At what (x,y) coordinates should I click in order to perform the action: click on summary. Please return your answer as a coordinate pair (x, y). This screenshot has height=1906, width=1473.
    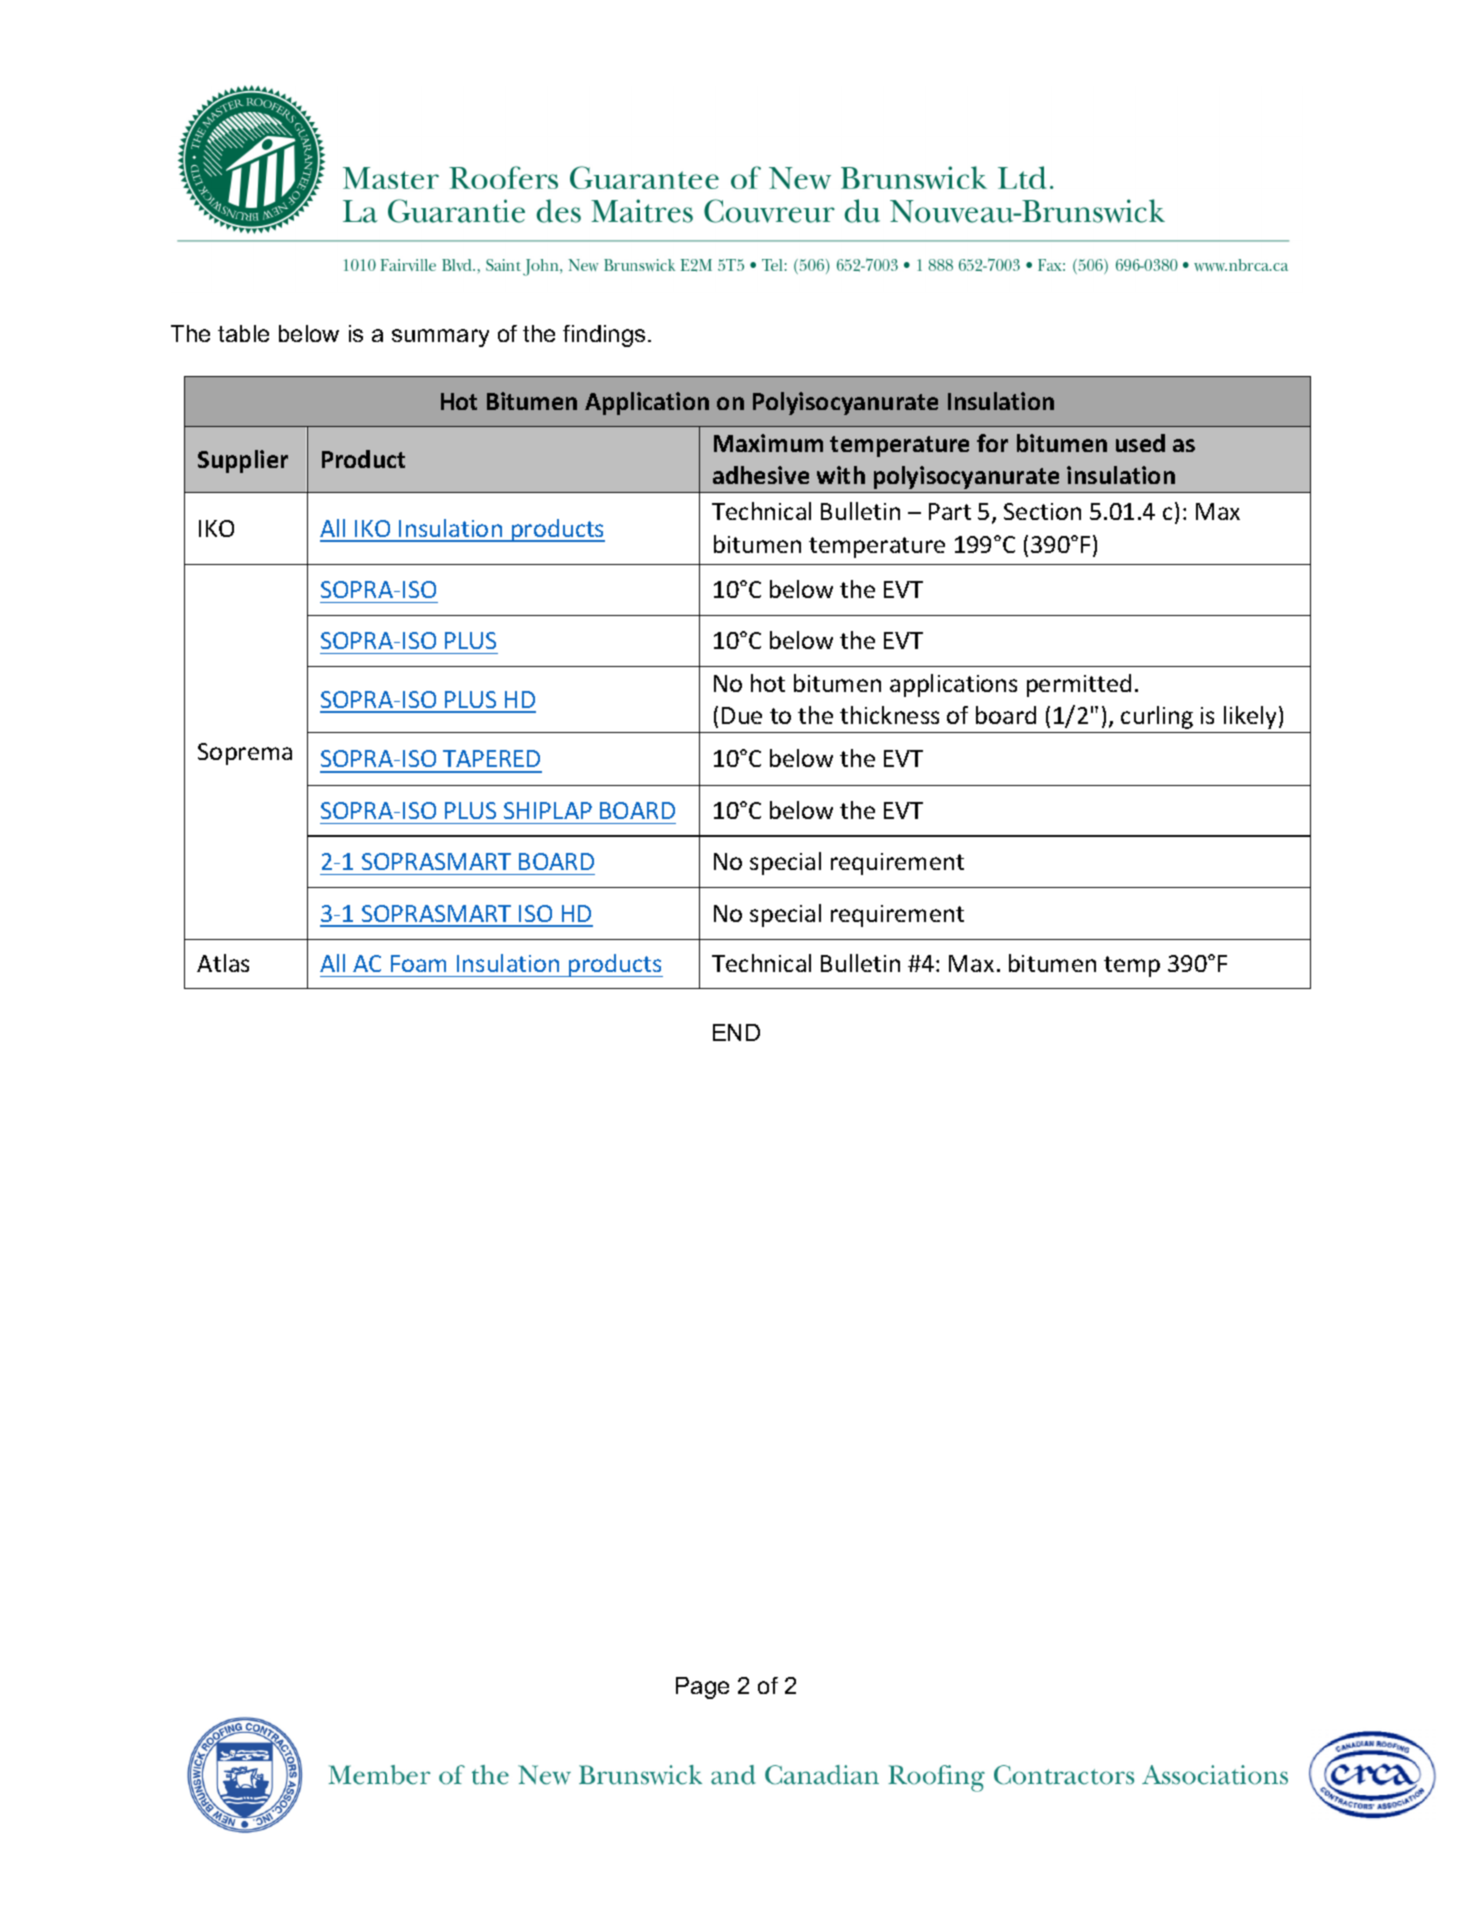
    Looking at the image, I should click on (440, 338).
